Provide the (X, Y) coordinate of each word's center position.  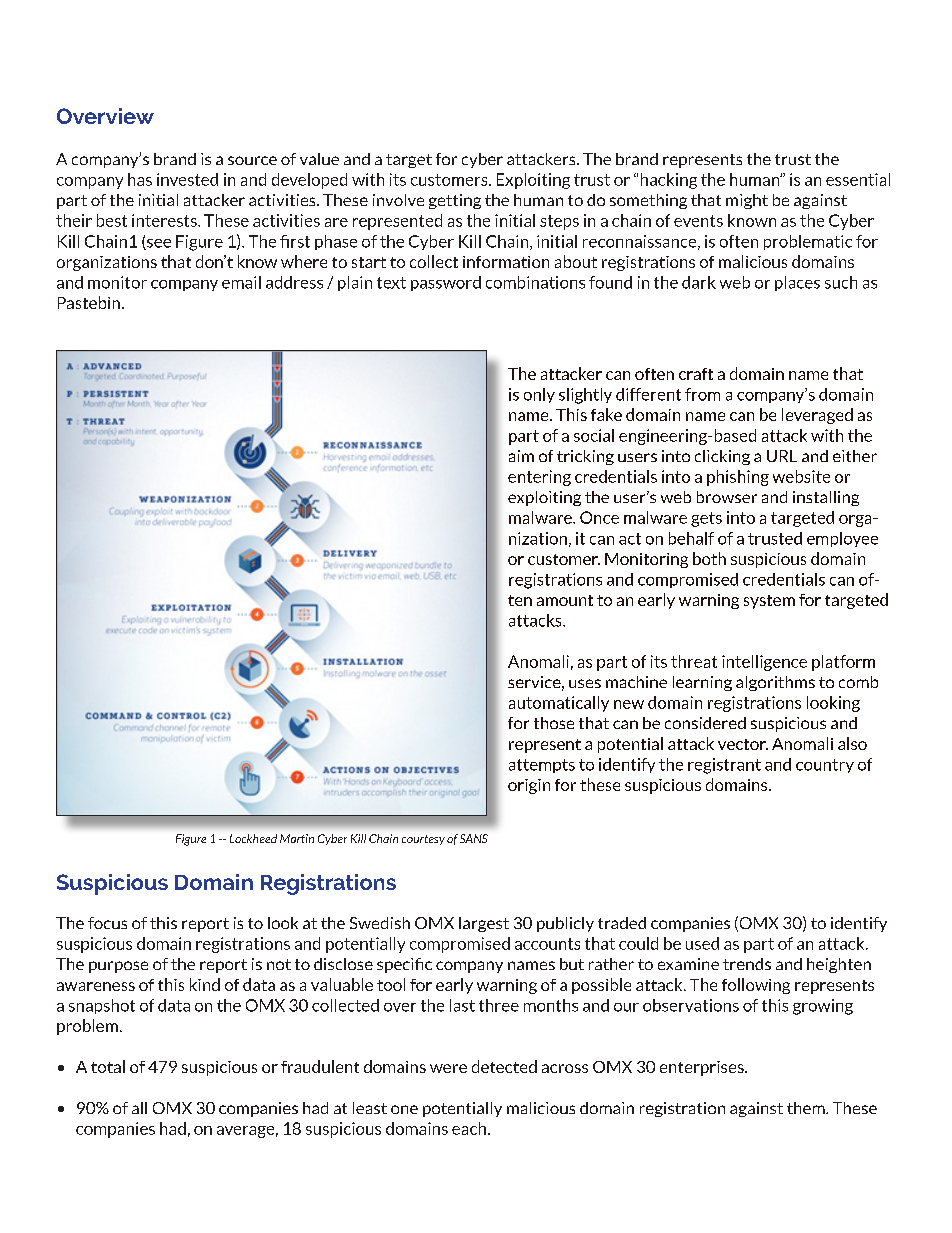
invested (187, 179)
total (108, 1066)
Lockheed (253, 838)
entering (539, 478)
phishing (738, 478)
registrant (724, 766)
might (747, 201)
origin (529, 786)
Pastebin (89, 302)
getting (455, 201)
